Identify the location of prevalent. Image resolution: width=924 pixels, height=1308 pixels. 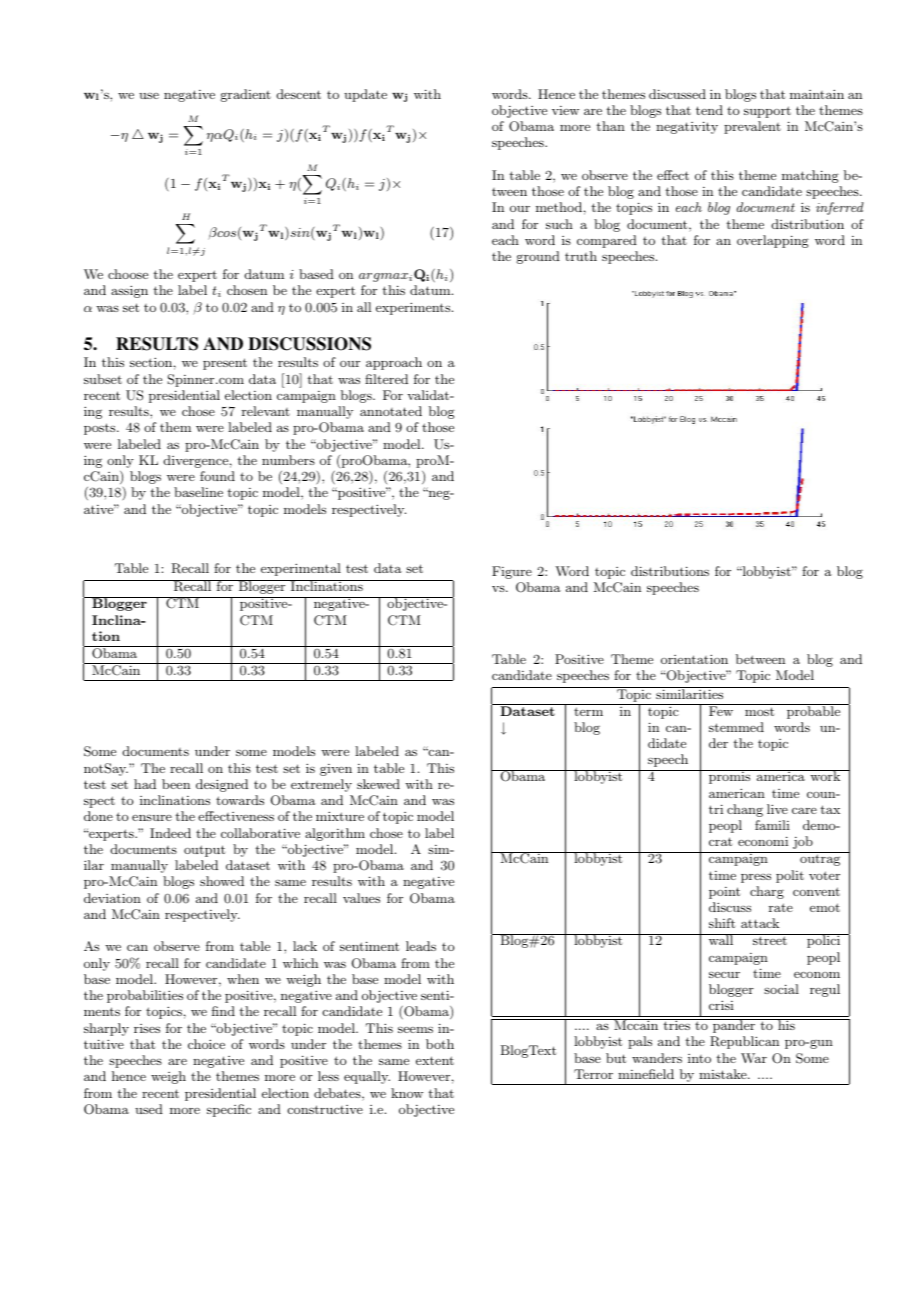
(752, 127).
